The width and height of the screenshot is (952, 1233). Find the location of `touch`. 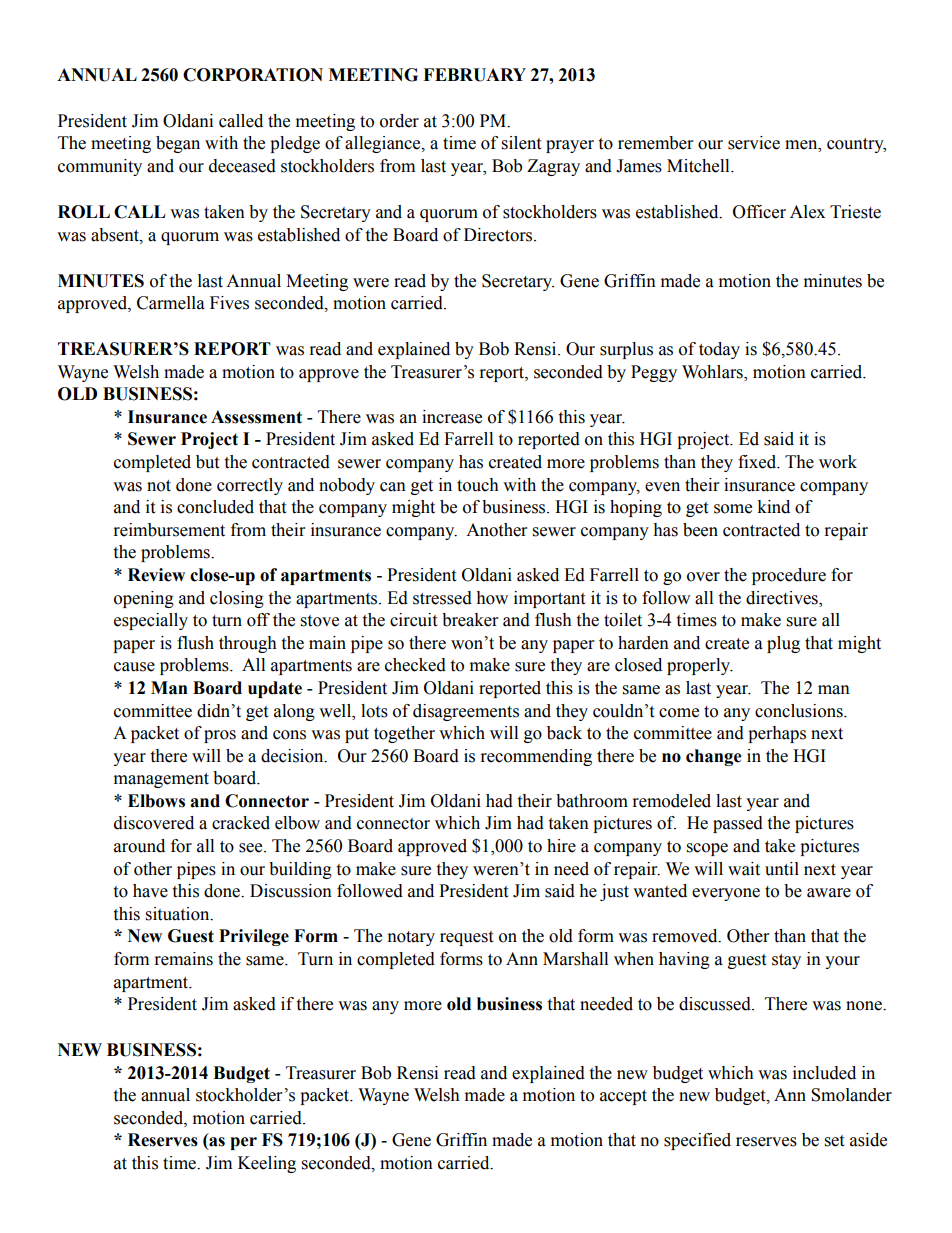

touch is located at coordinates (478, 485).
